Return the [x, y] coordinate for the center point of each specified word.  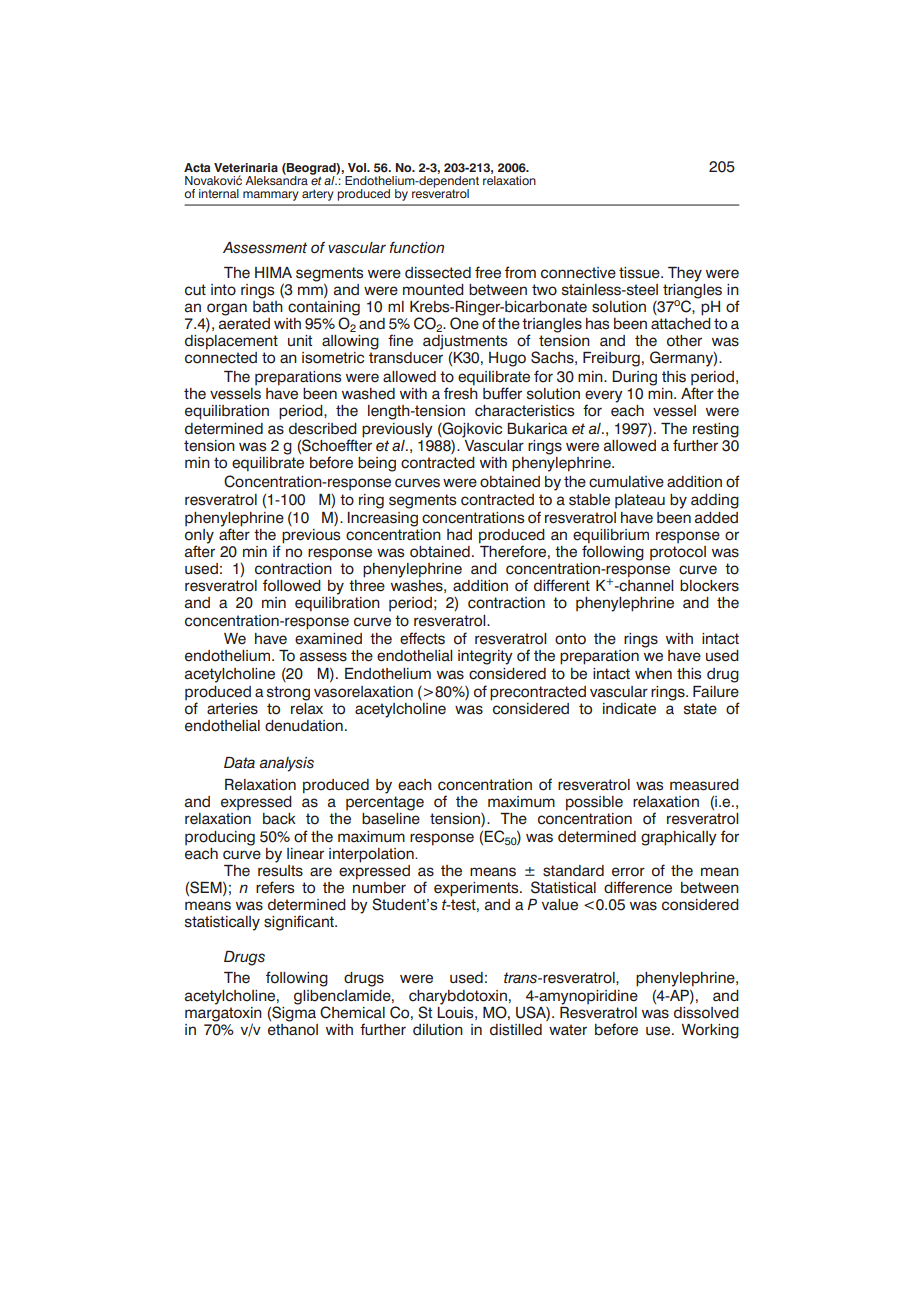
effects [422, 638]
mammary [271, 196]
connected [221, 358]
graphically [679, 838]
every [604, 397]
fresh [461, 392]
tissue [640, 273]
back [279, 819]
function [416, 248]
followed [292, 585]
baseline [391, 819]
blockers [709, 586]
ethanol [293, 1028]
